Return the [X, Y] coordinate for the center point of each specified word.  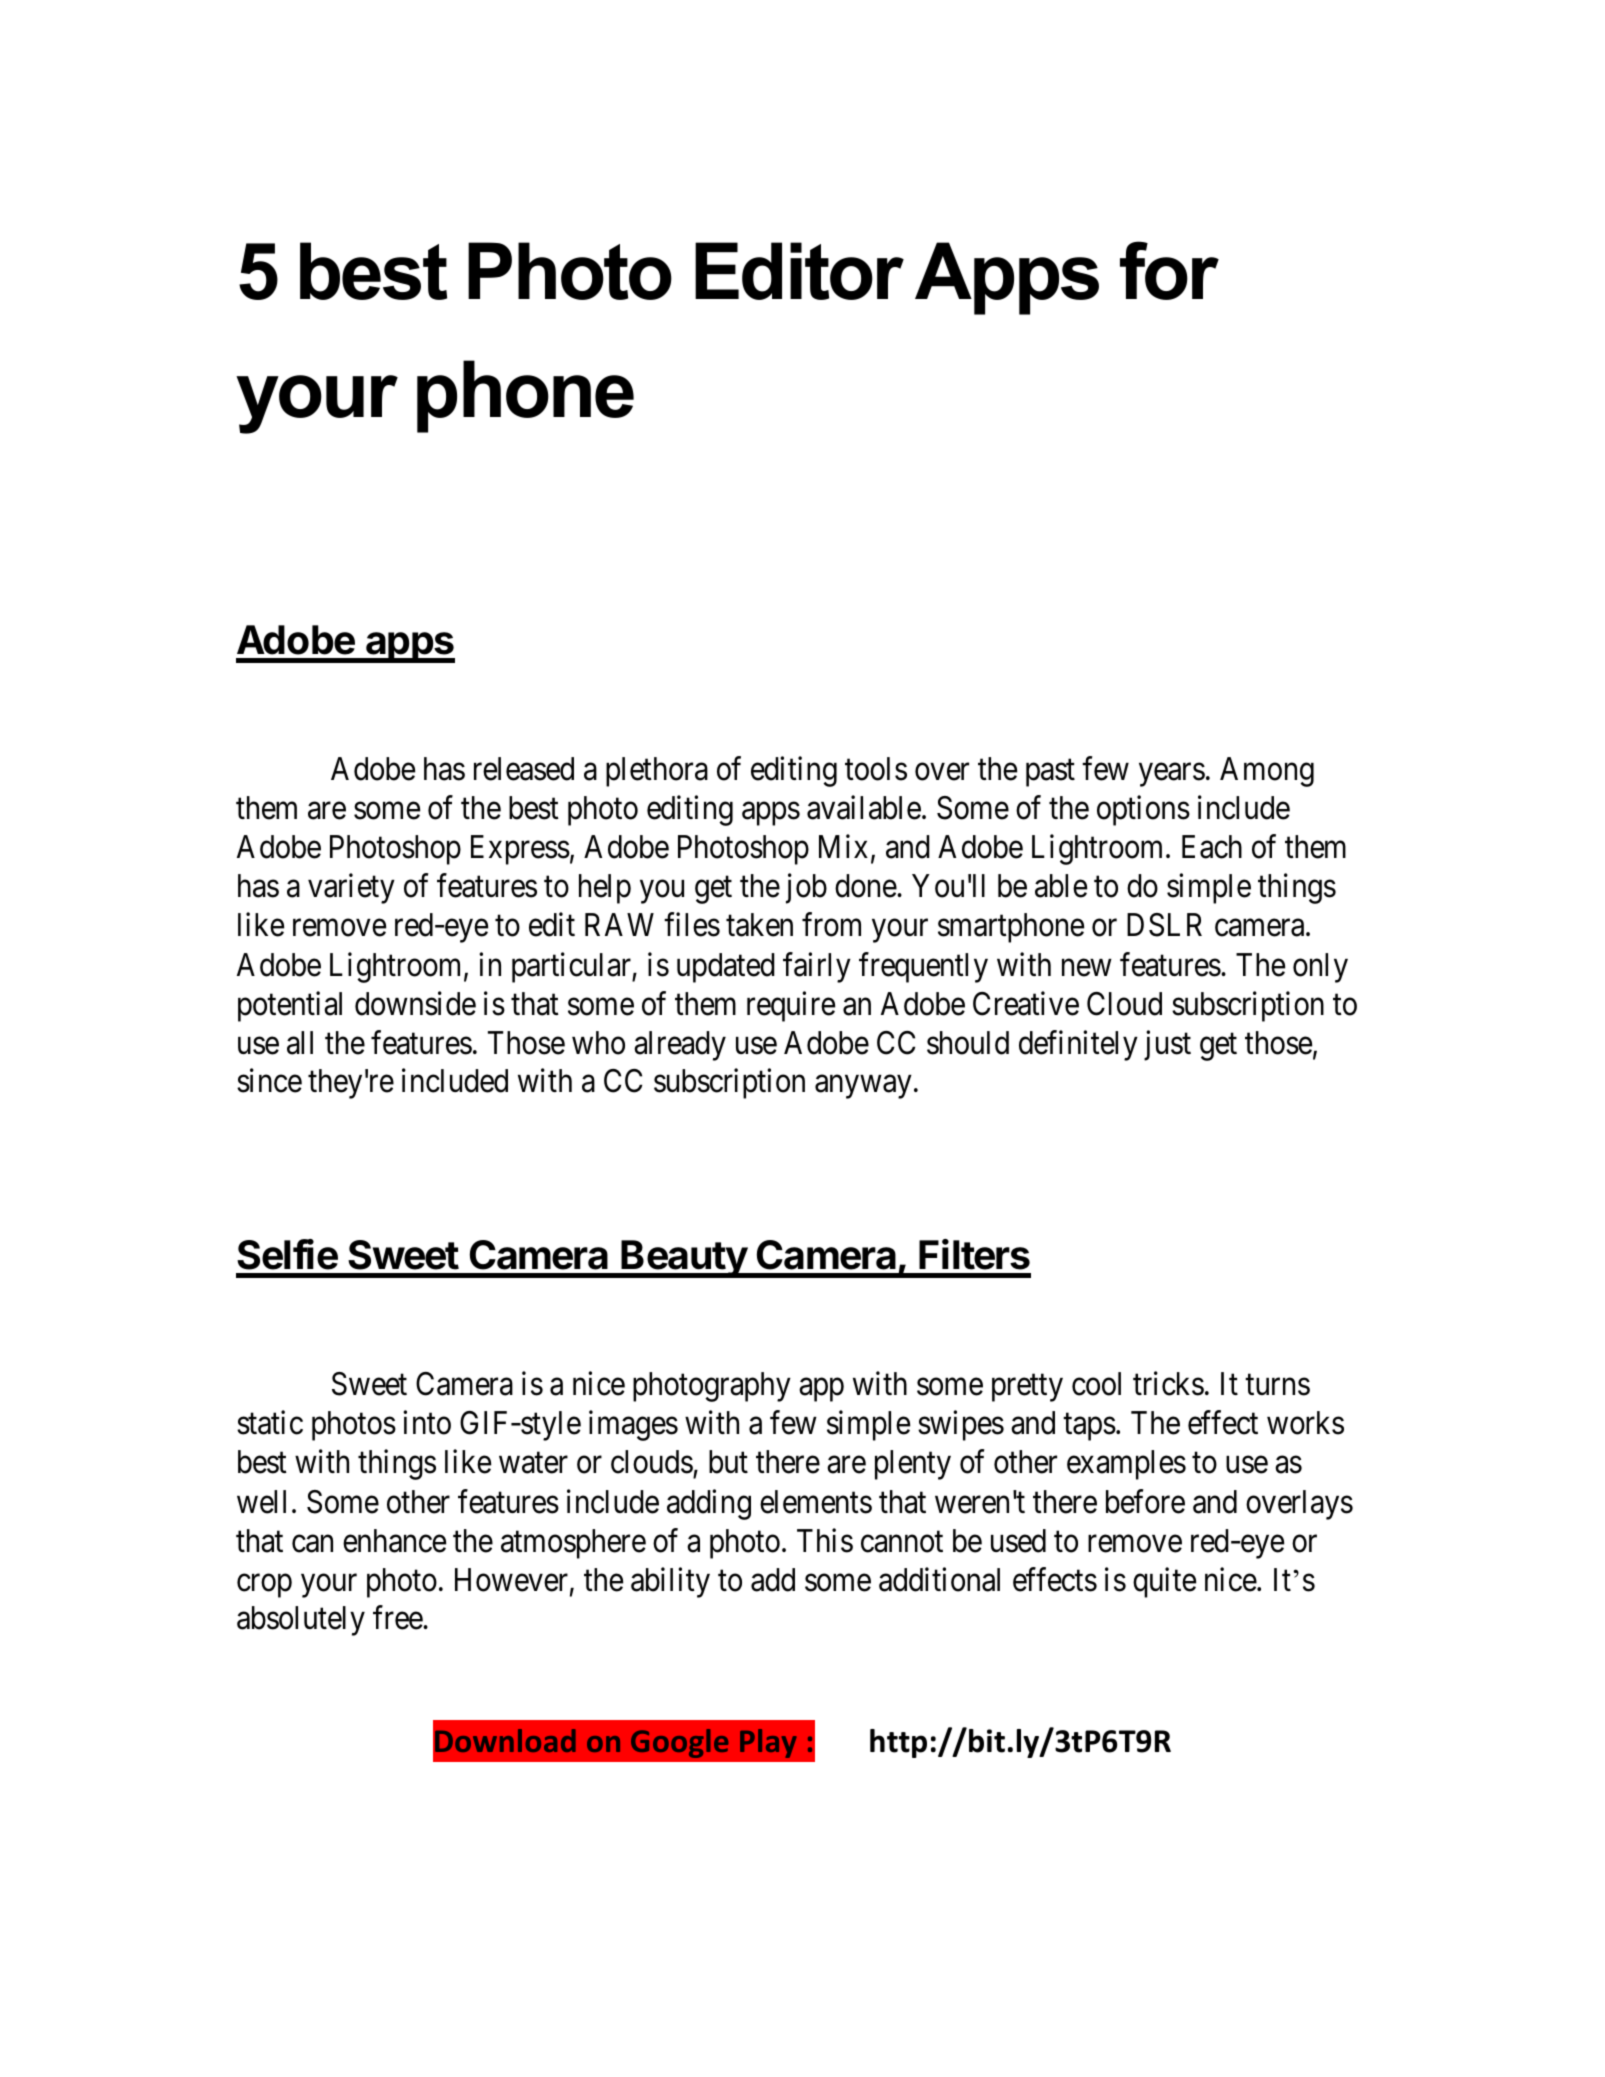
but [728, 1462]
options [1143, 811]
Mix [843, 846]
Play [768, 1743]
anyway [863, 1087]
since [269, 1081]
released [524, 769]
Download [505, 1740]
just [1167, 1045]
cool [1096, 1384]
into [427, 1423]
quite [1164, 1582]
